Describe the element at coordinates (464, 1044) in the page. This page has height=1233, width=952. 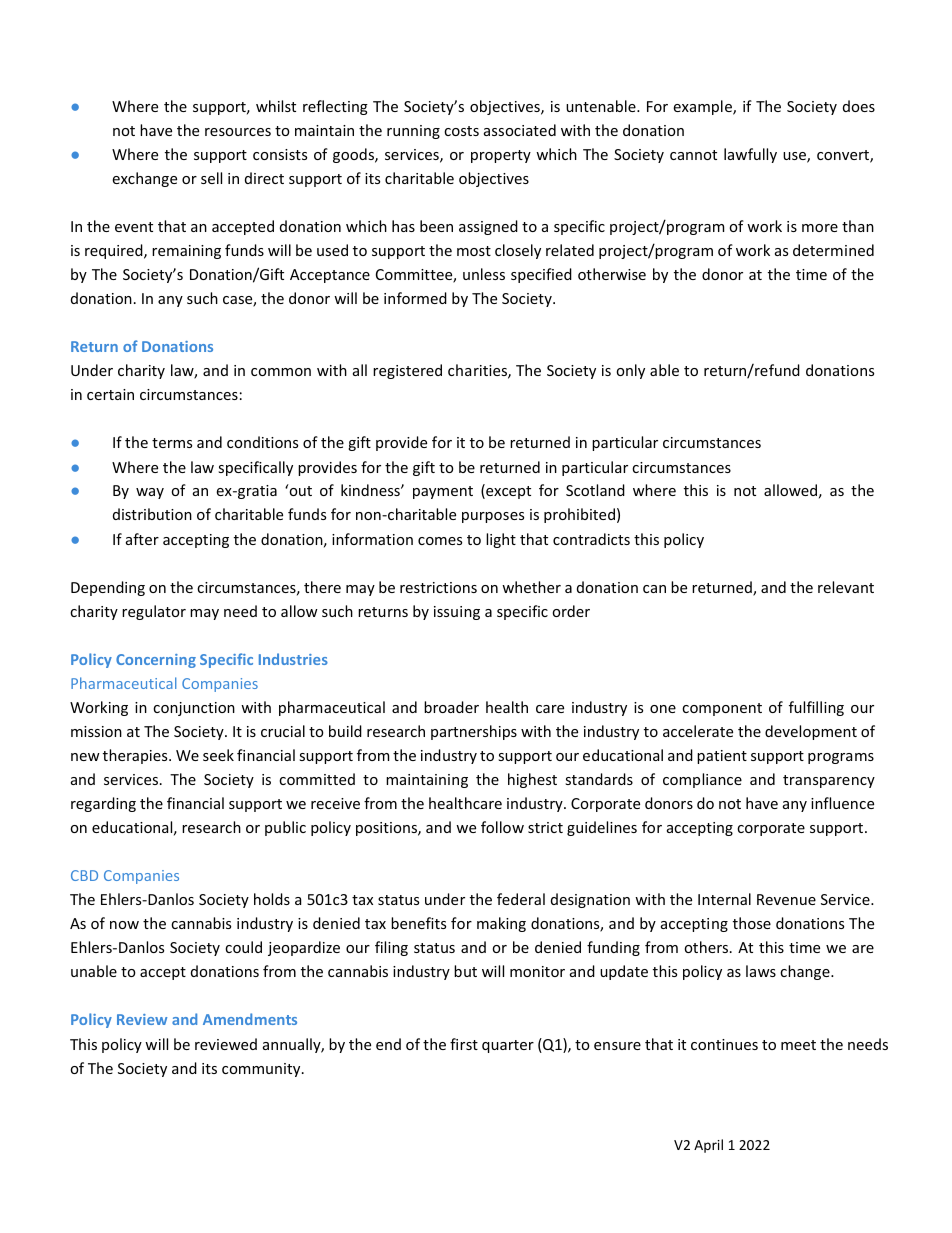
I see `first` at that location.
